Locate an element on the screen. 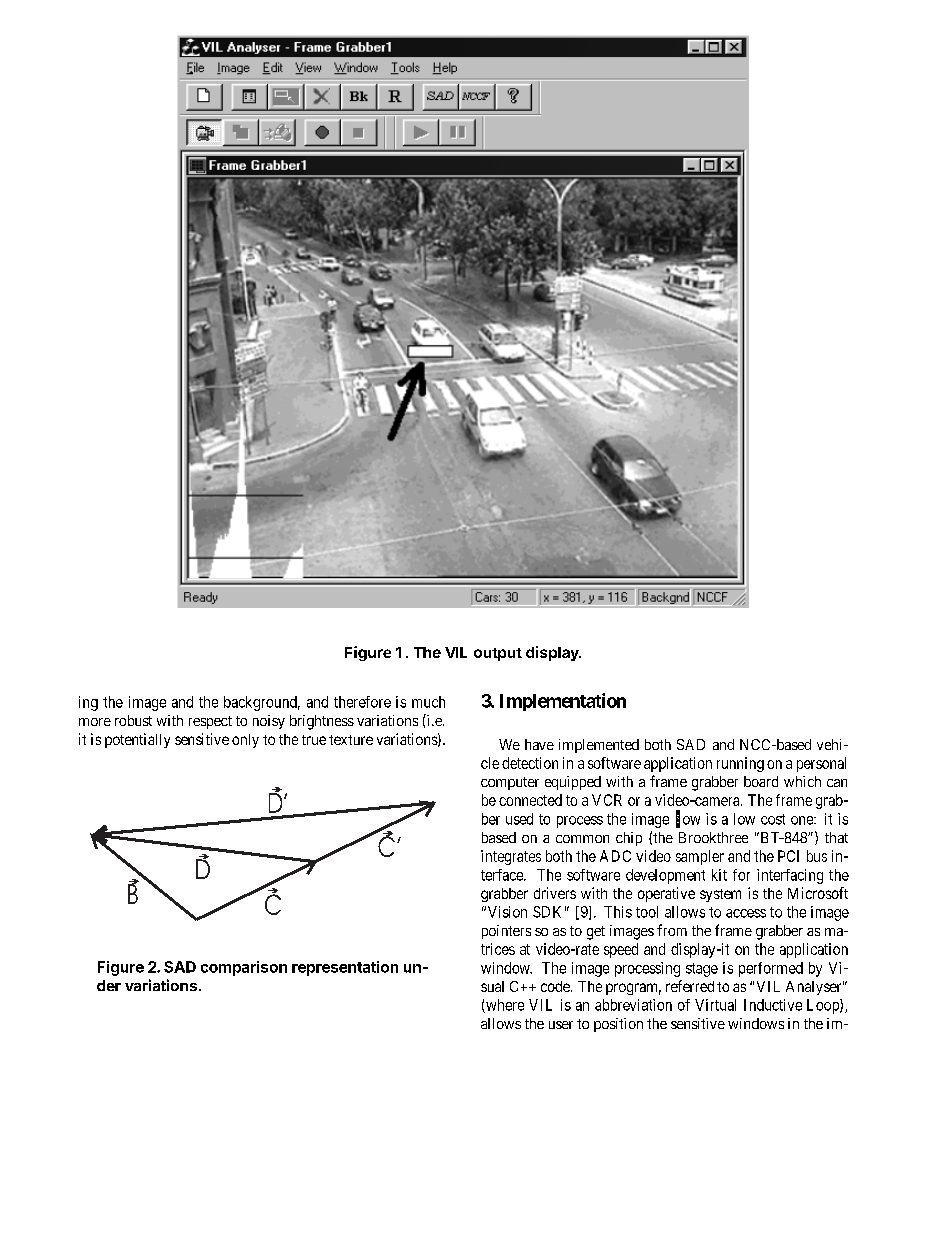 This screenshot has height=1233, width=952. comparison is located at coordinates (244, 968).
